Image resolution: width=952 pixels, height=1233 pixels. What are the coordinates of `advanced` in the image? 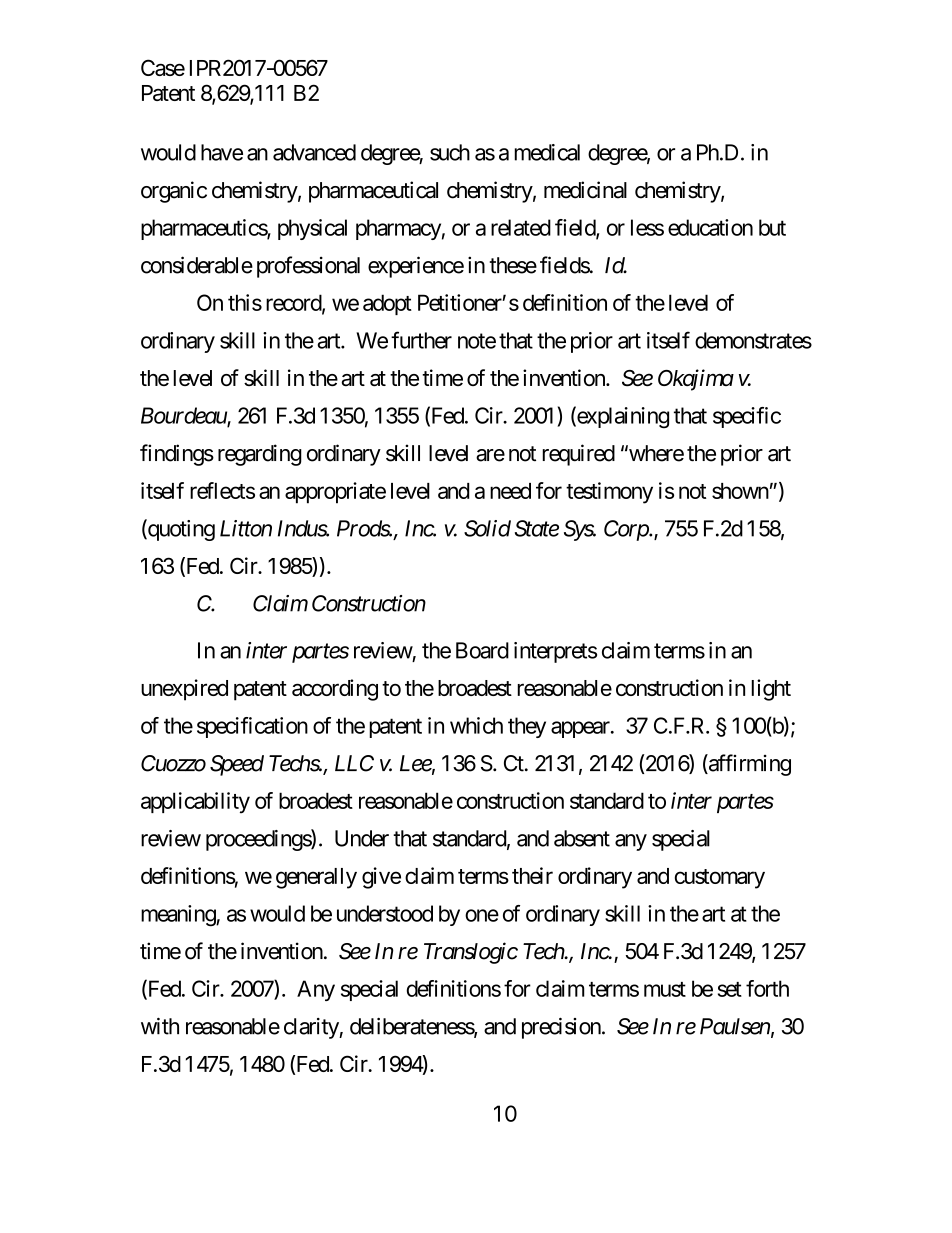 It's located at (314, 152).
